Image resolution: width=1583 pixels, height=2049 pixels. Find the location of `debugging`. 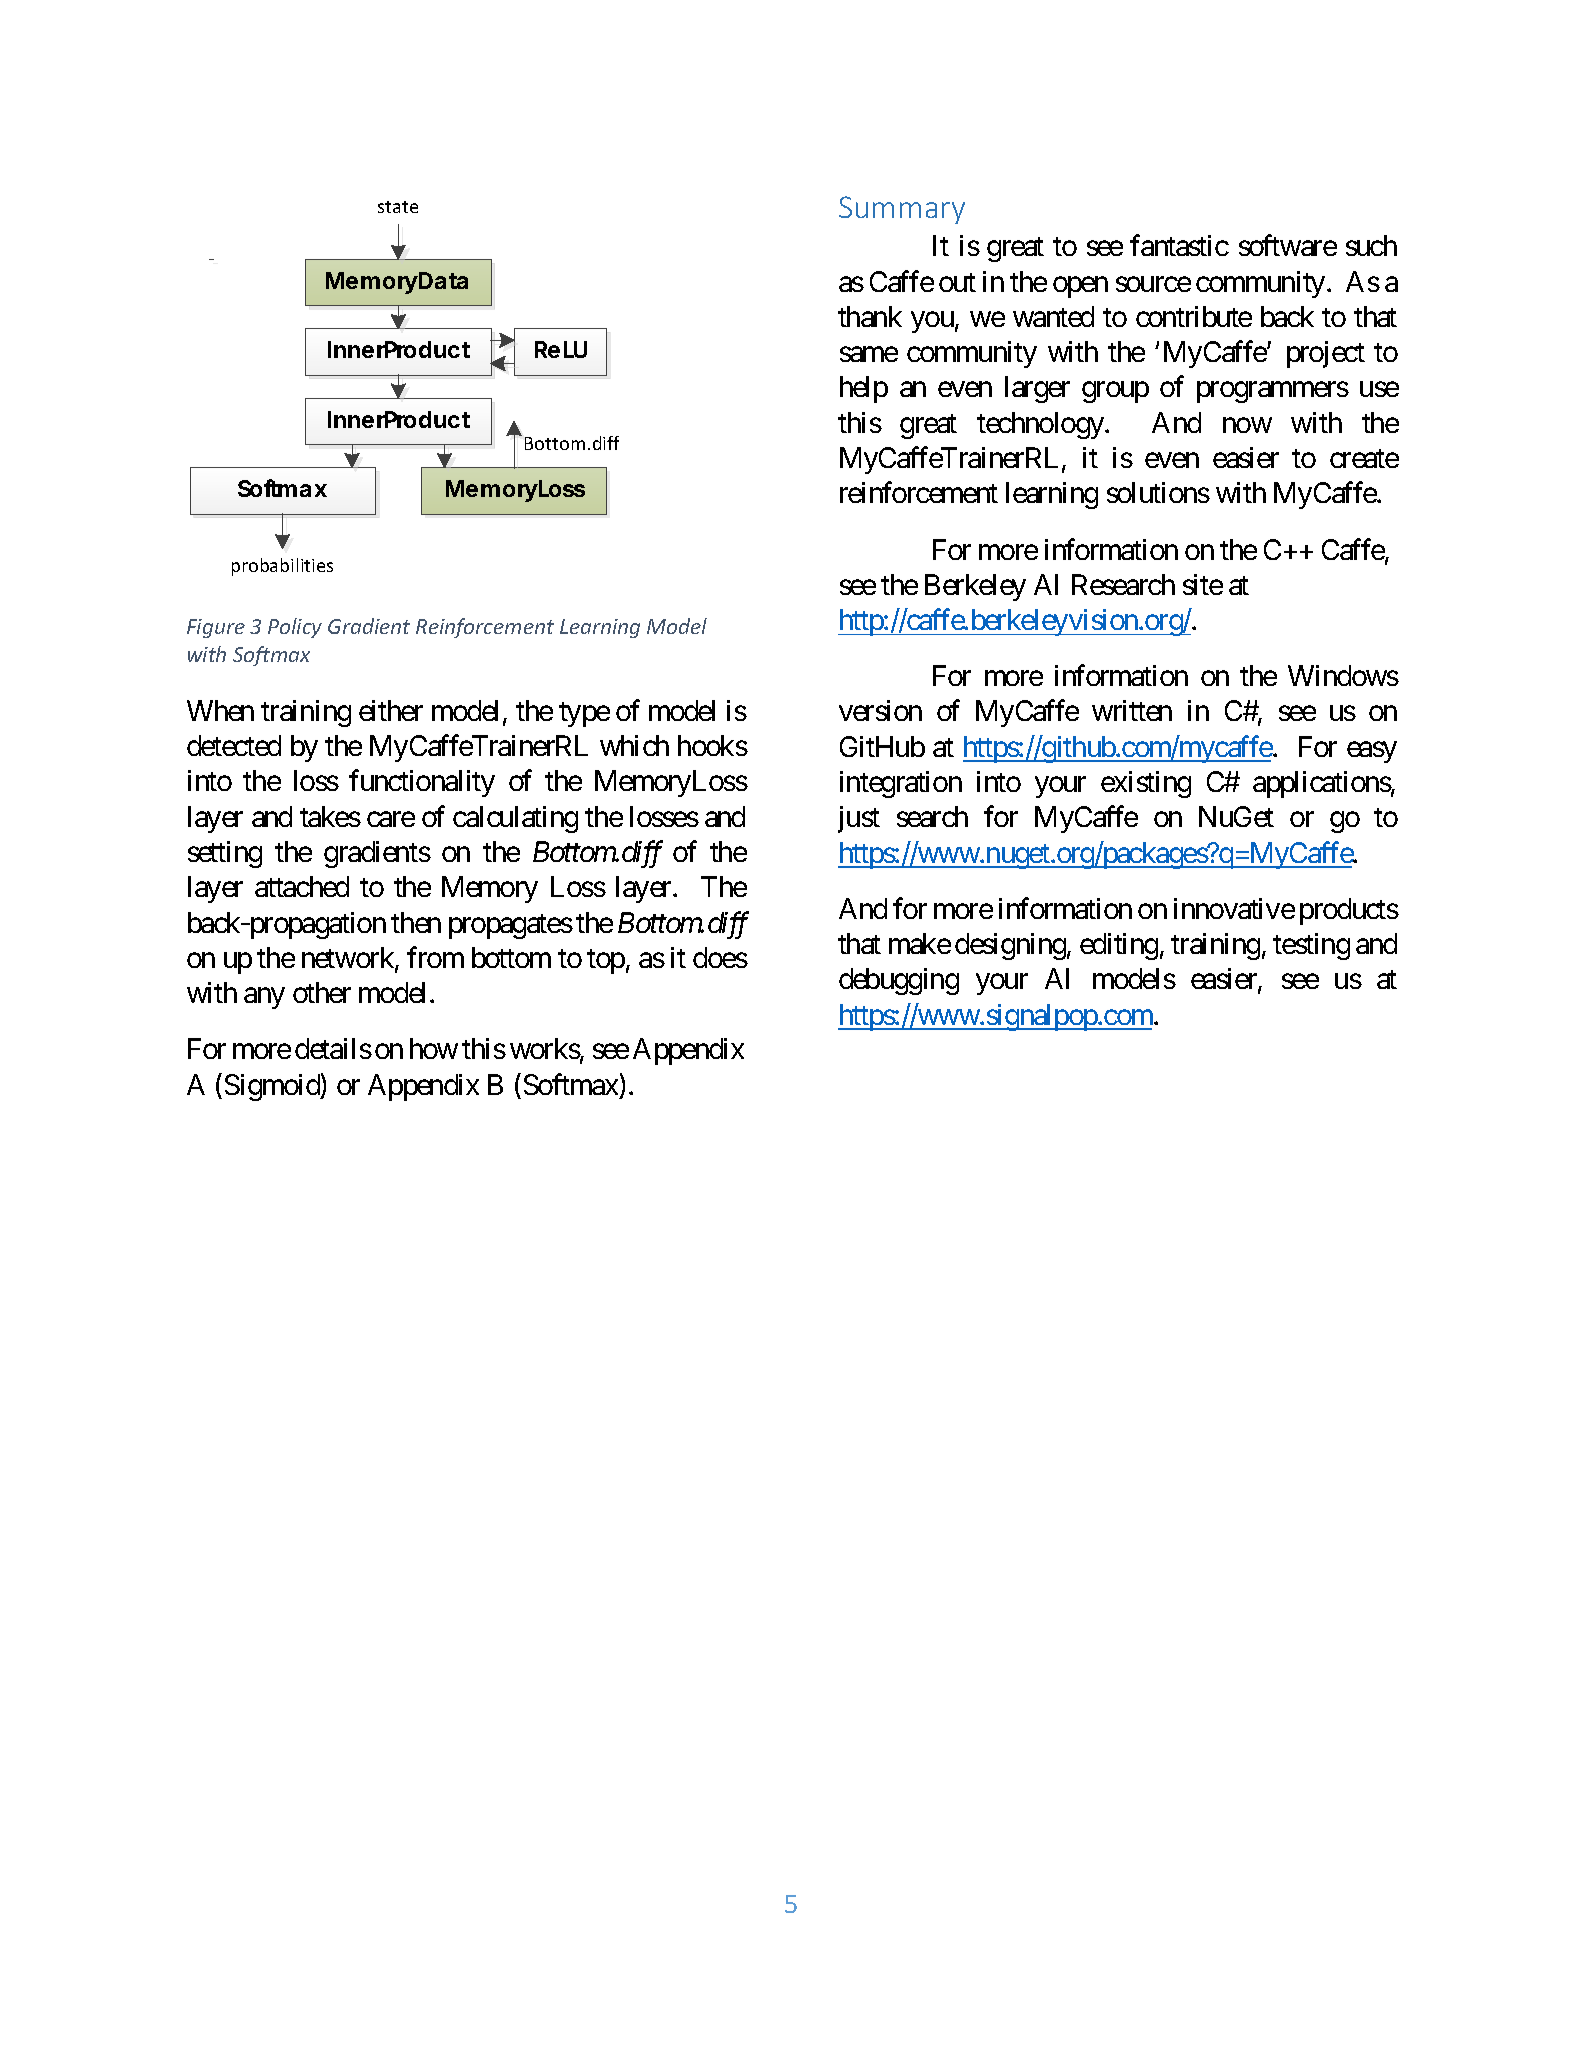

debugging is located at coordinates (899, 981).
